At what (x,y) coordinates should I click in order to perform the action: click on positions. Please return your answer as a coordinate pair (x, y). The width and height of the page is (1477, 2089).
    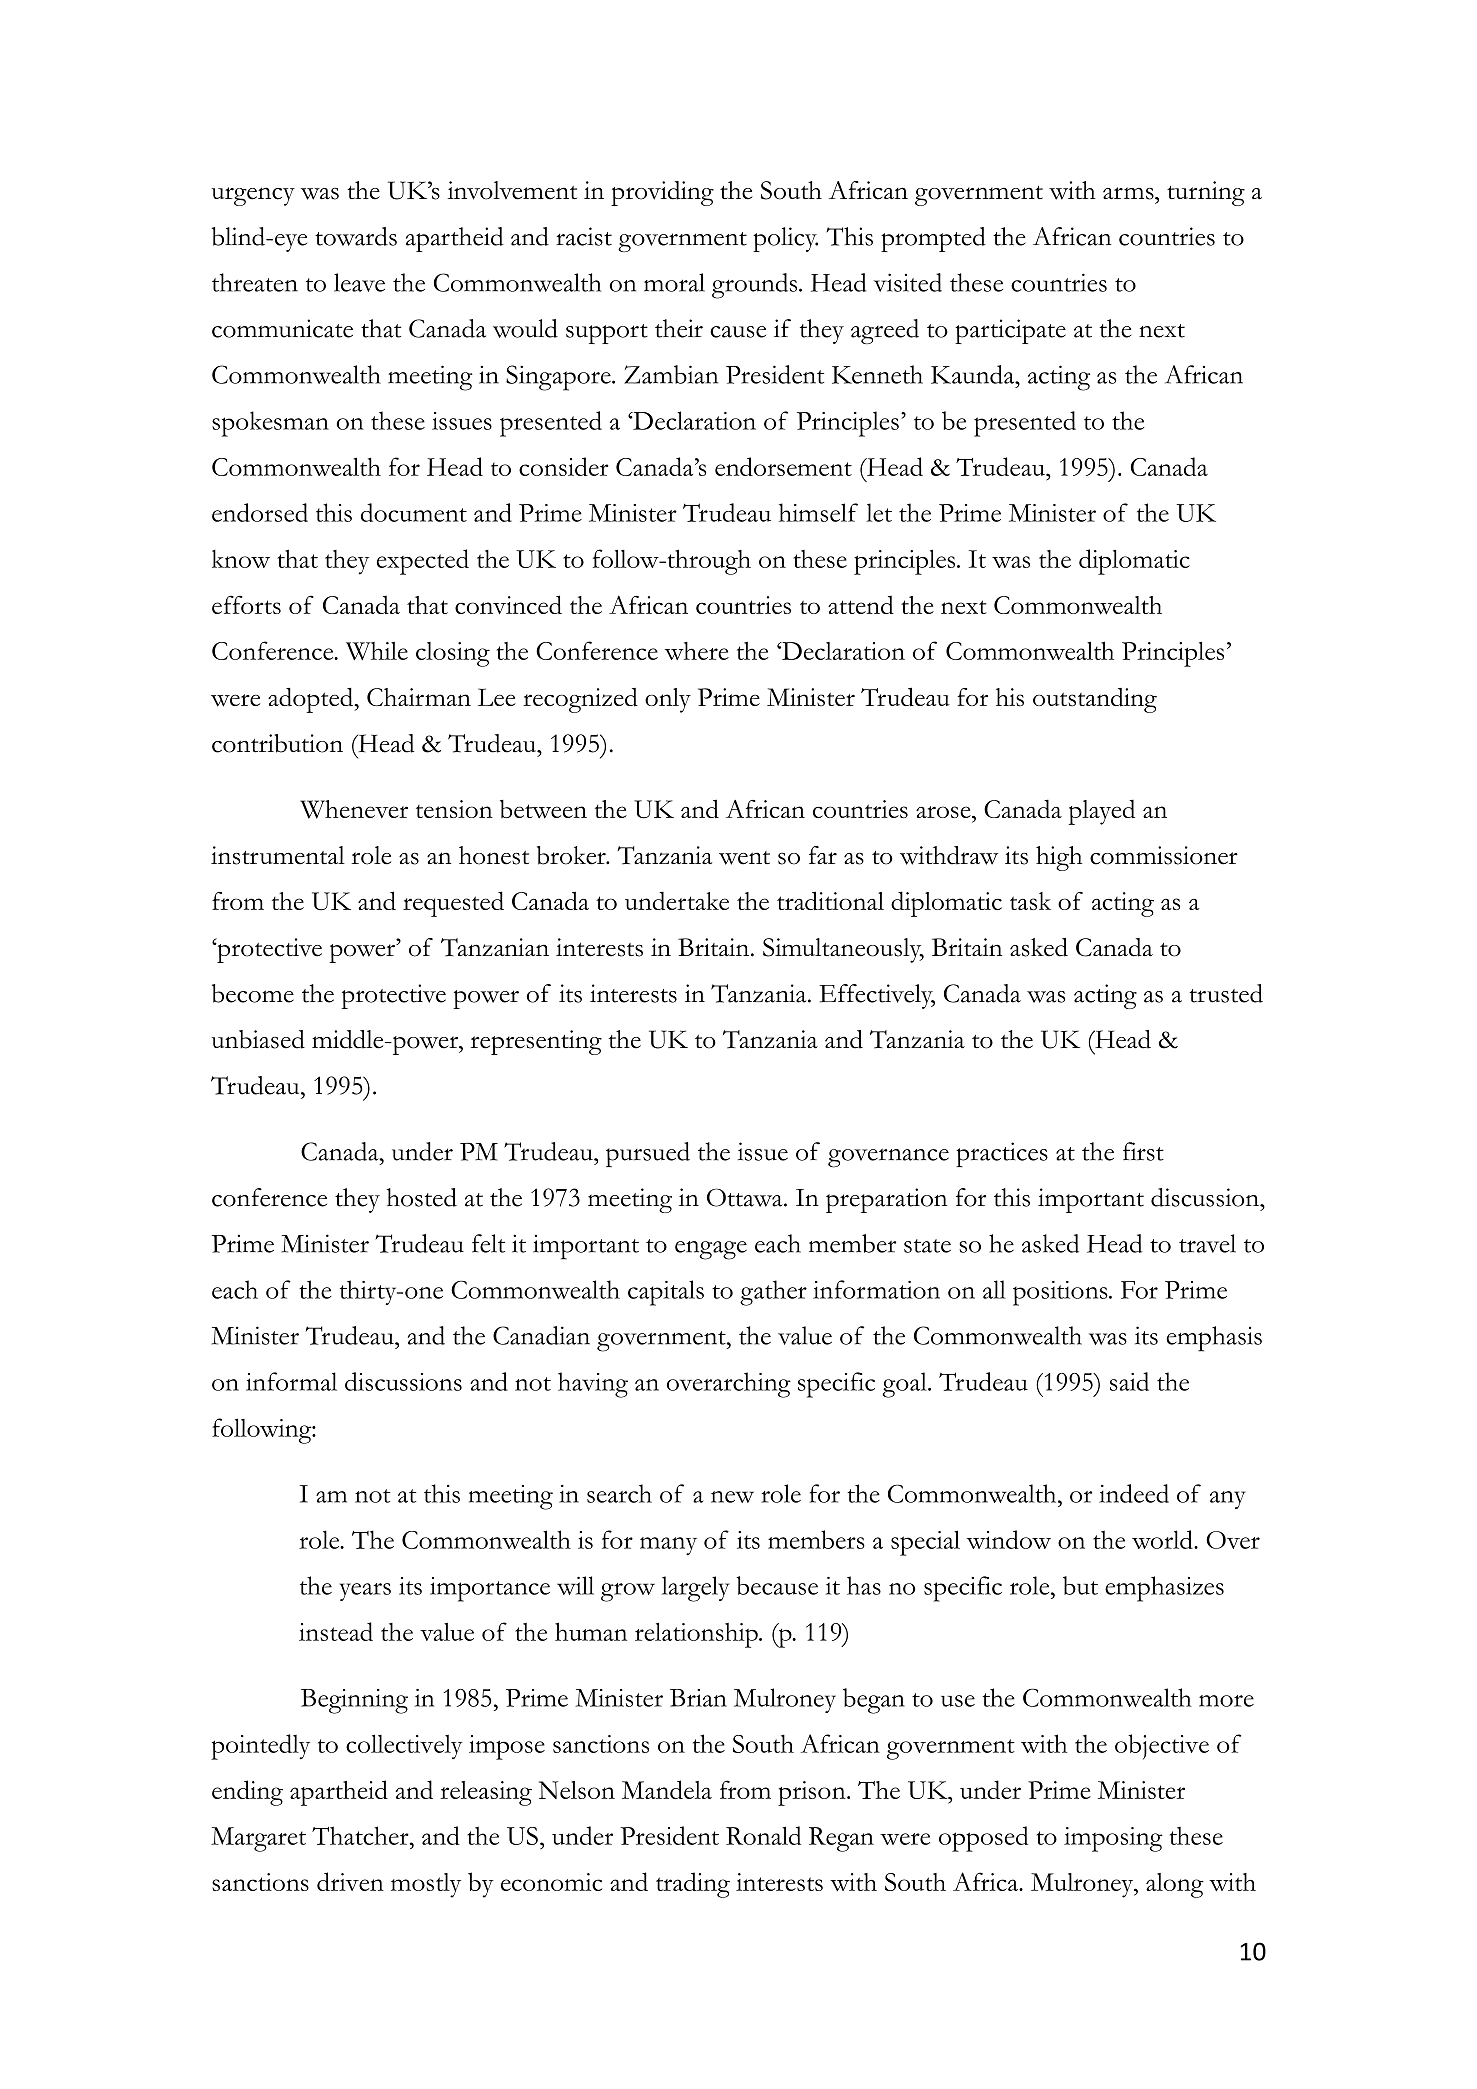
    Looking at the image, I should click on (1061, 1293).
